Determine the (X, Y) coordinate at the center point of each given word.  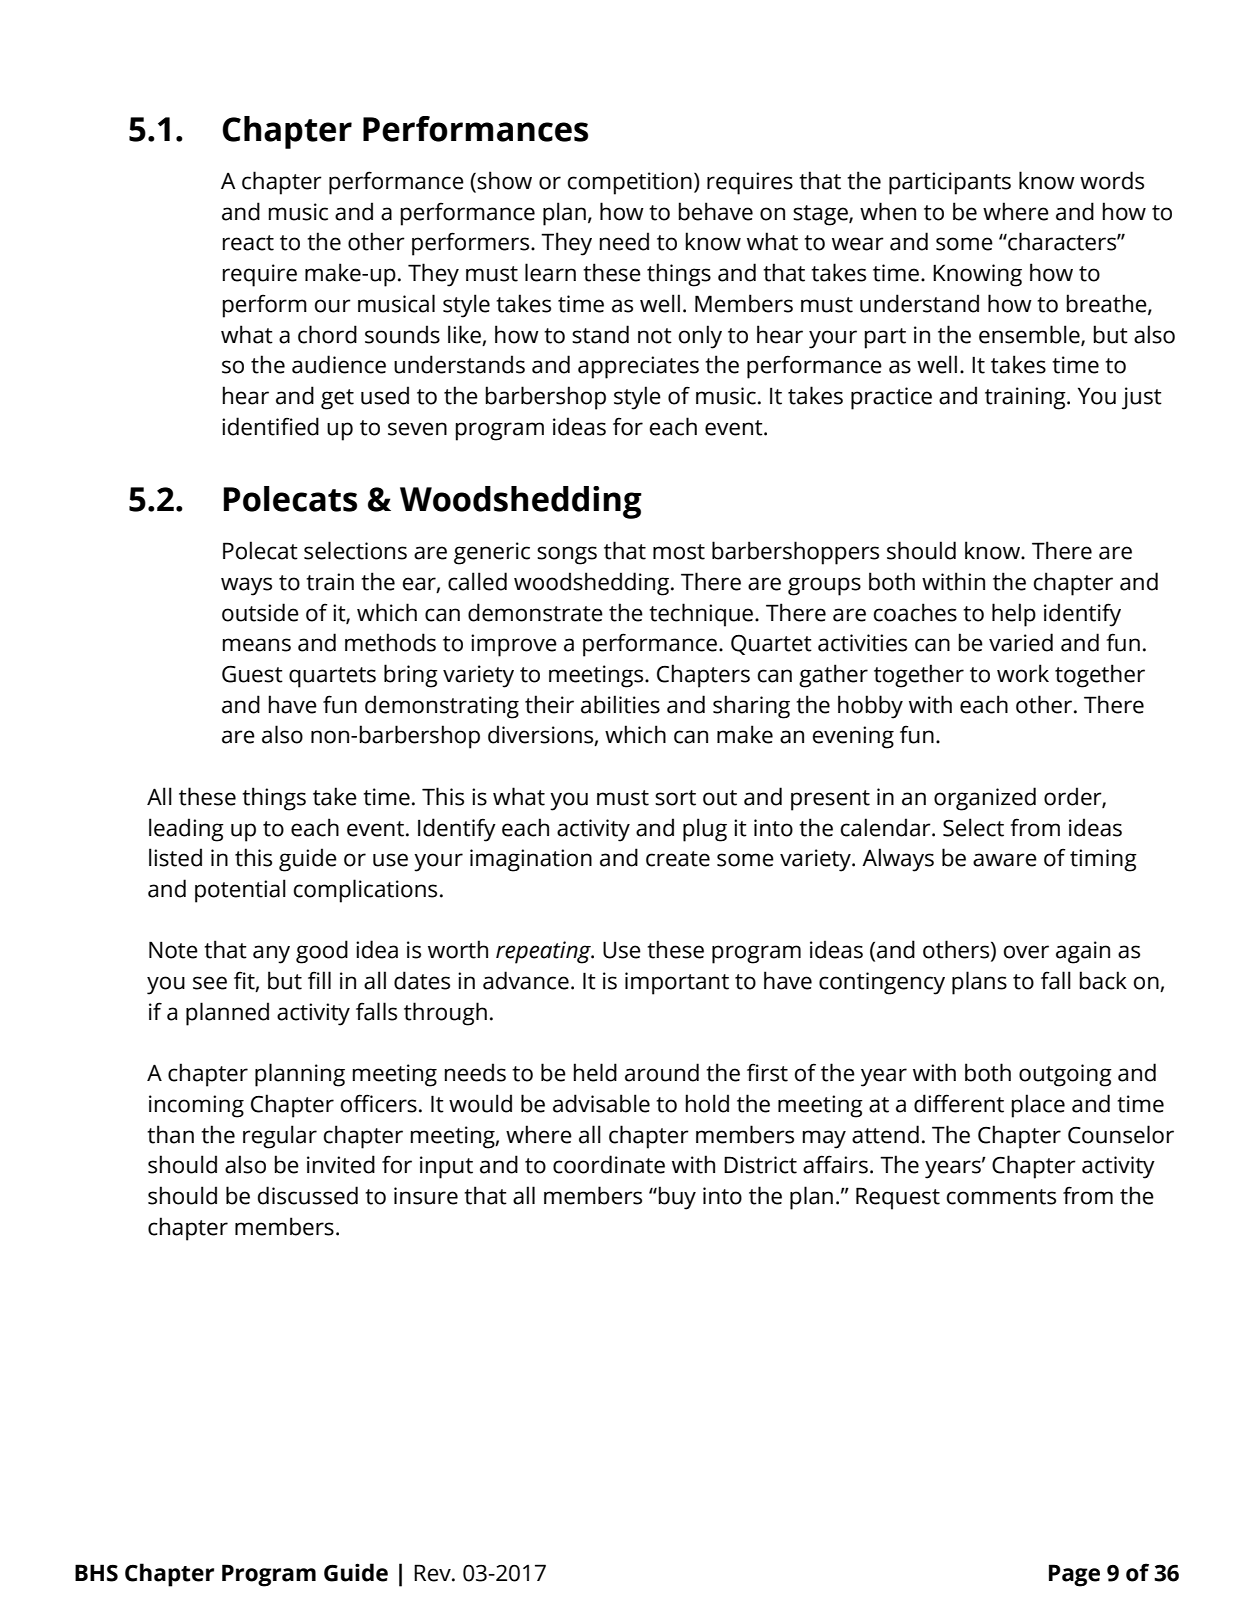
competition (630, 183)
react (248, 243)
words (1112, 180)
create (678, 859)
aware (1005, 860)
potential (240, 891)
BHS (96, 1573)
